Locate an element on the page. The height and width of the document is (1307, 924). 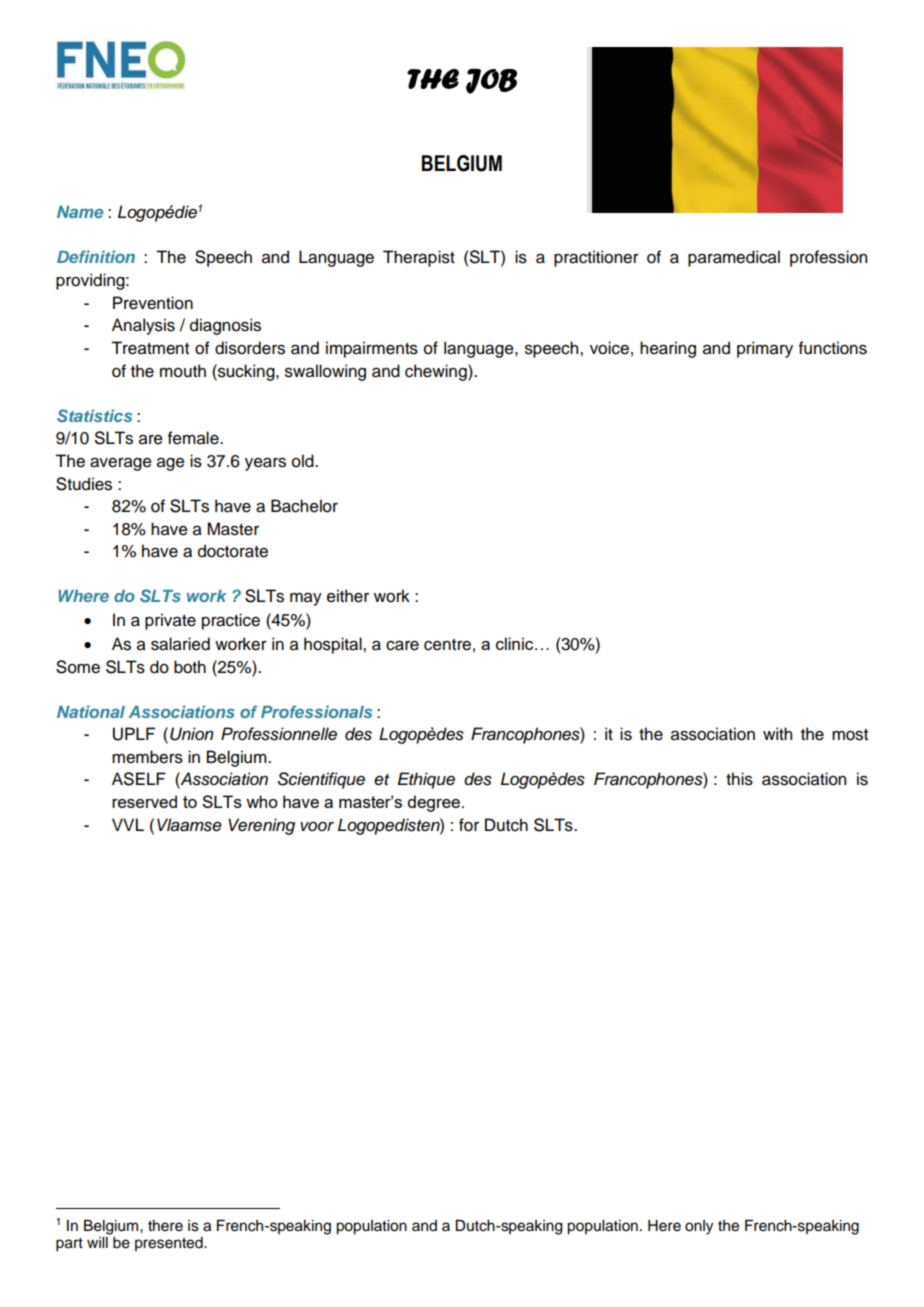
JOB is located at coordinates (491, 81).
